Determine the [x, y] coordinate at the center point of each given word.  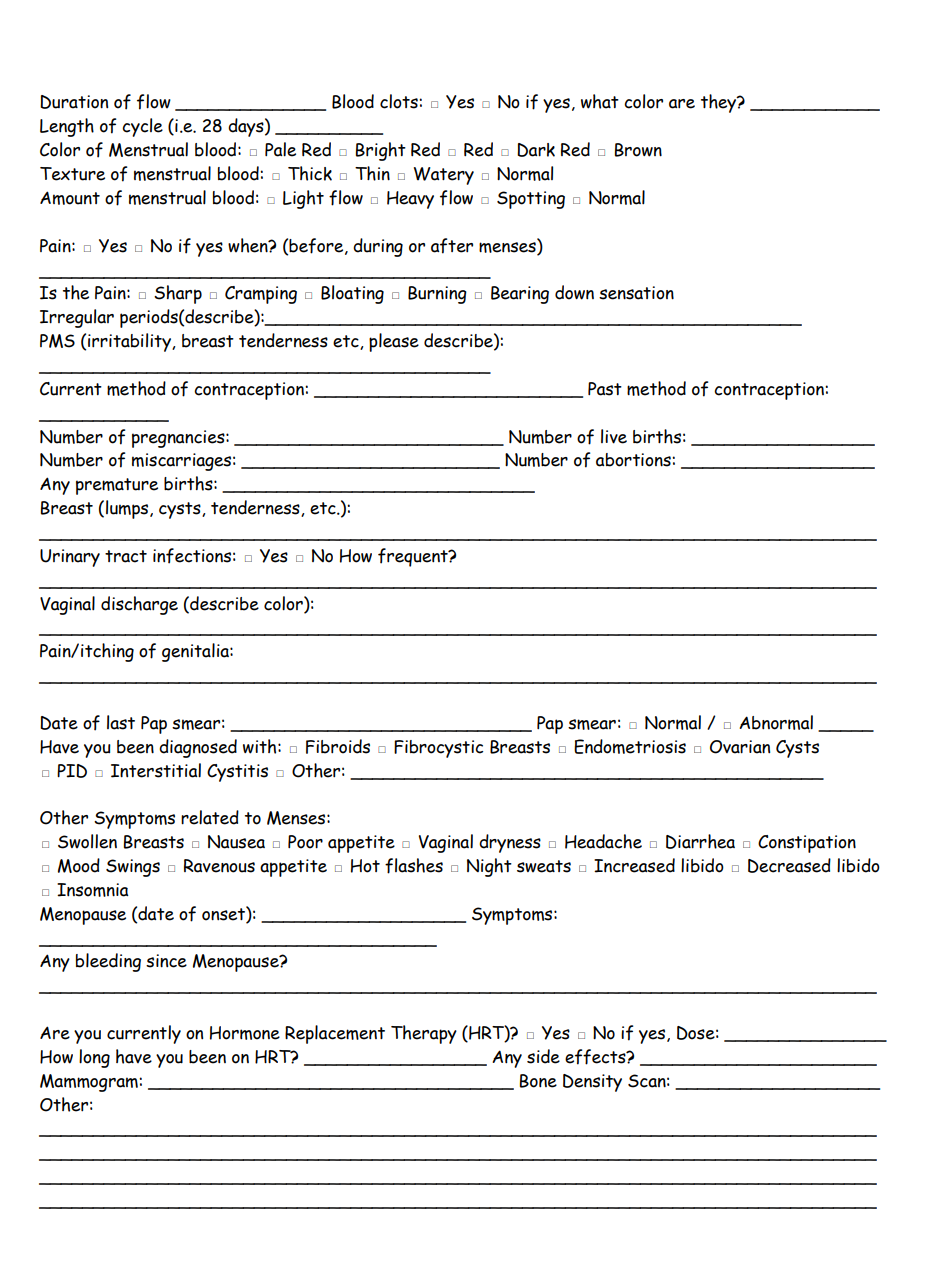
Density [592, 1083]
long [94, 1058]
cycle [142, 127]
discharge [139, 605]
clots [400, 101]
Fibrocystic [438, 749]
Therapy [424, 1034]
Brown [638, 150]
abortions [634, 460]
